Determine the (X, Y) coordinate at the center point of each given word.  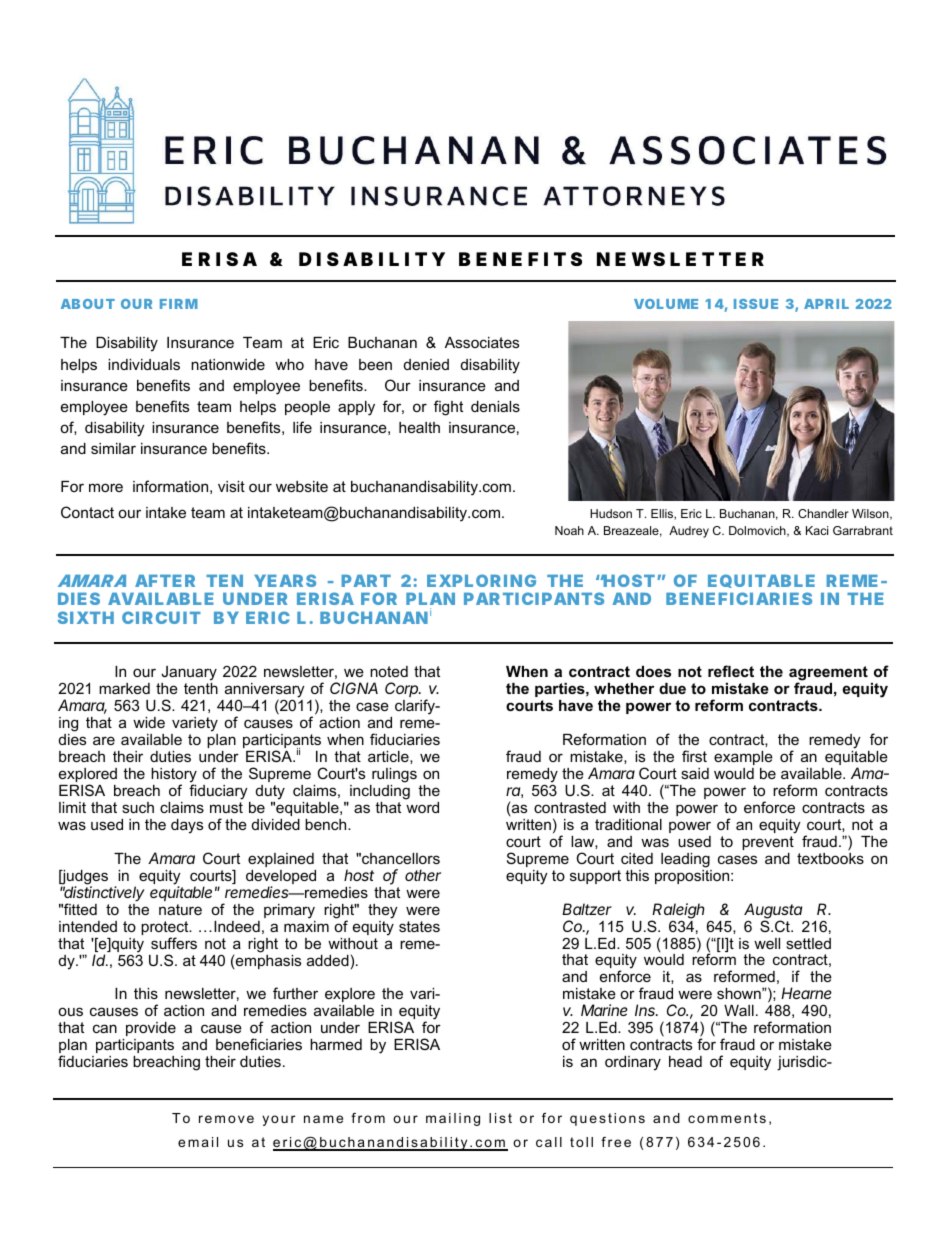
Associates (482, 342)
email (198, 1142)
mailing (453, 1119)
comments (727, 1118)
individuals (144, 364)
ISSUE (756, 304)
